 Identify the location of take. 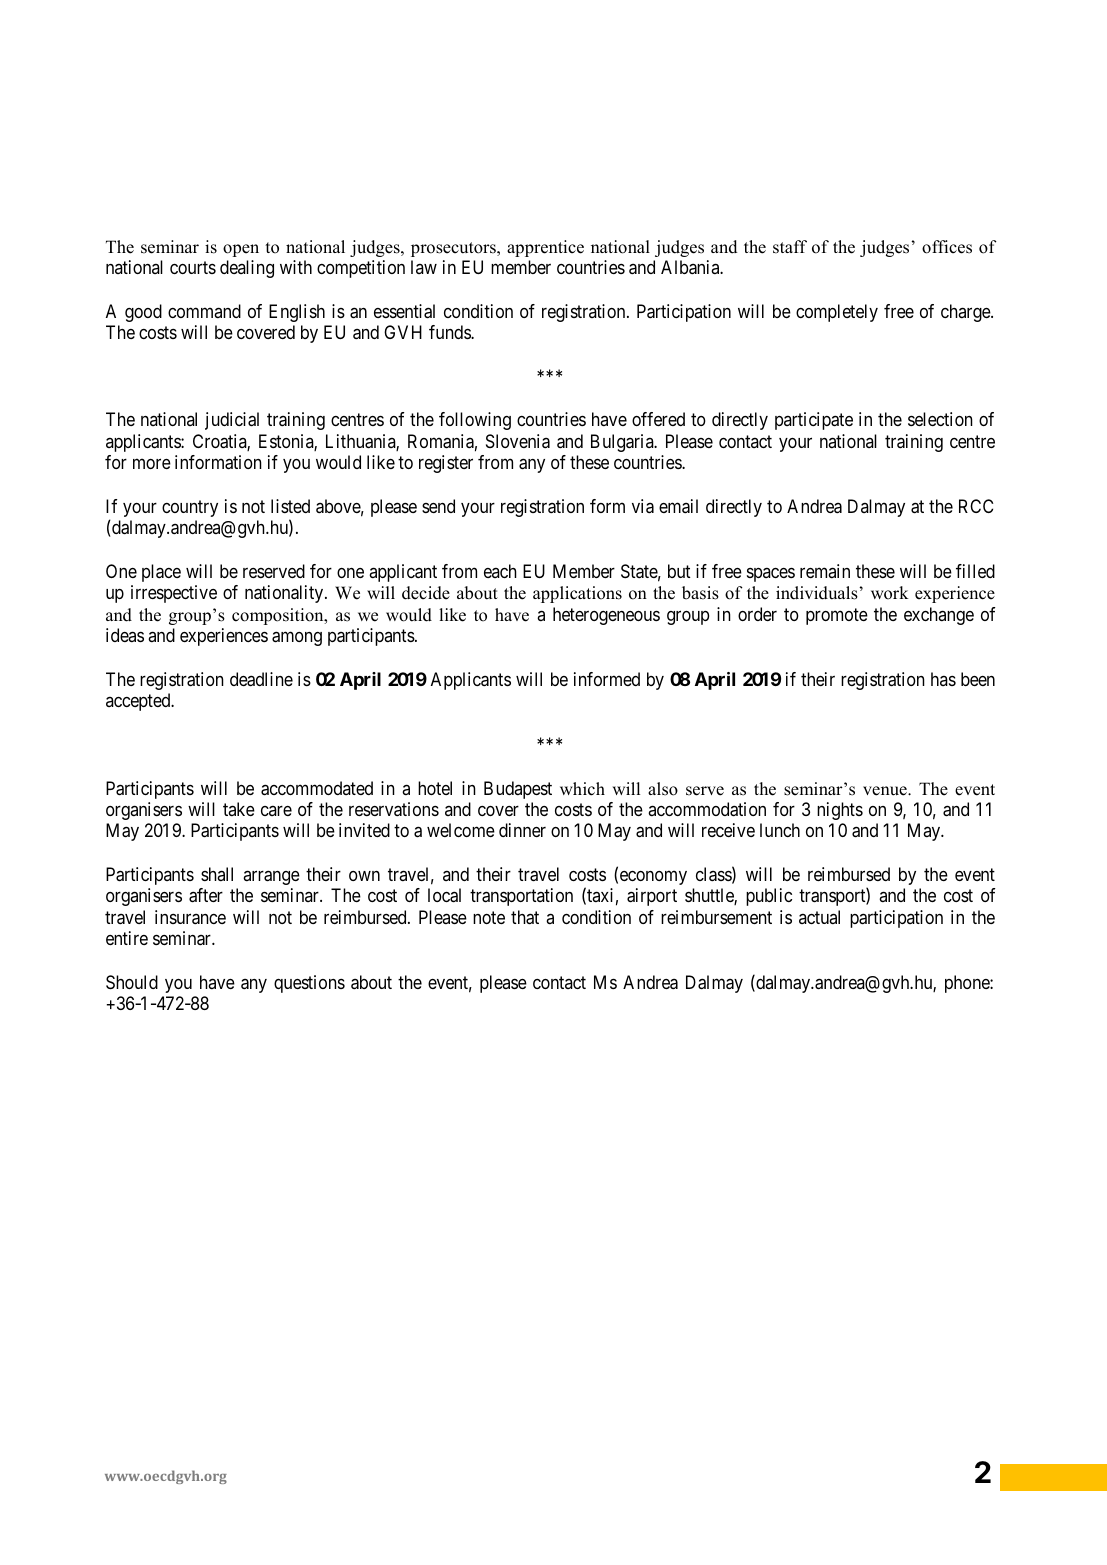
(239, 809).
